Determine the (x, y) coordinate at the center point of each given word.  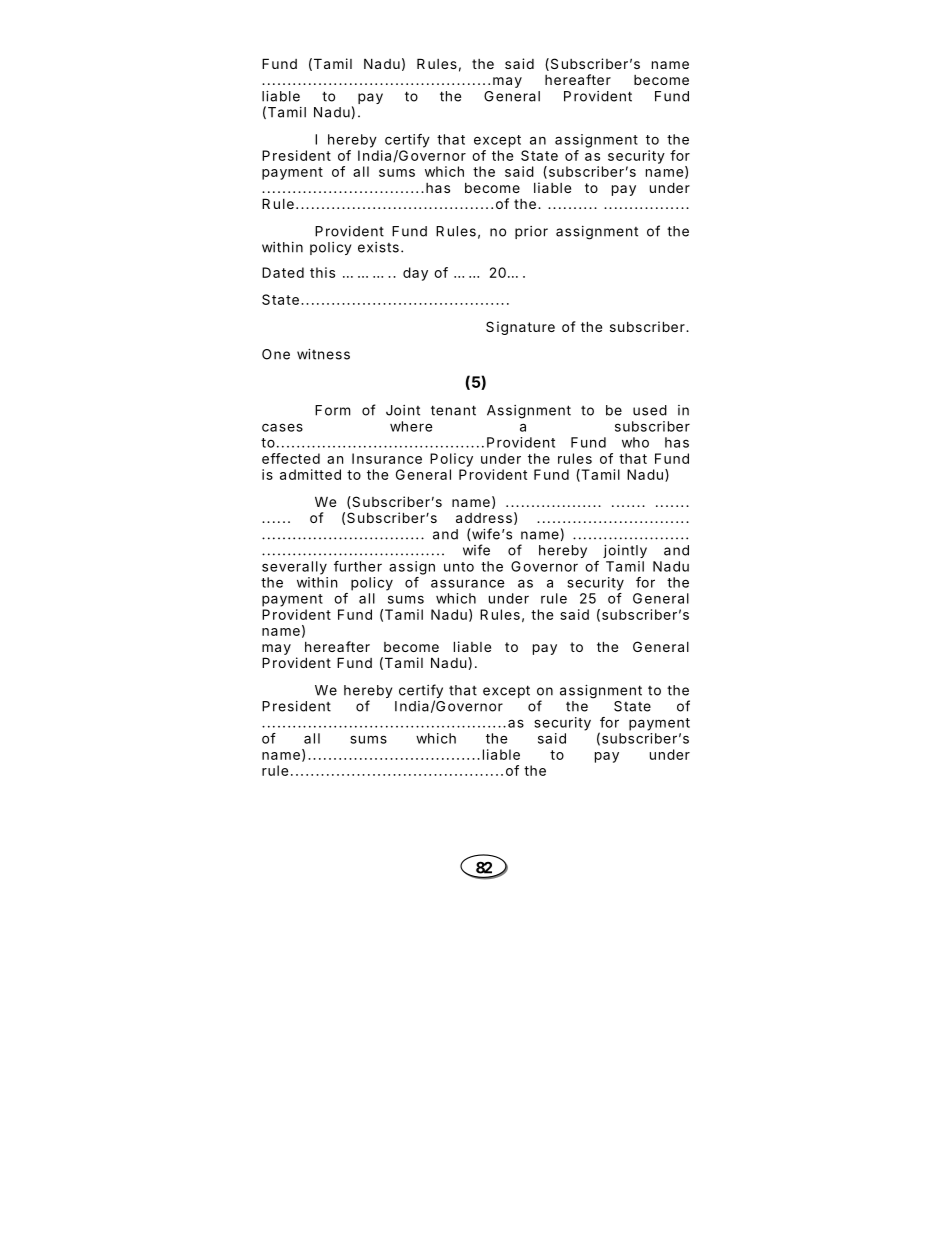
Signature (520, 328)
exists (378, 247)
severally (294, 568)
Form (332, 410)
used (650, 410)
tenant (453, 410)
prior (531, 232)
